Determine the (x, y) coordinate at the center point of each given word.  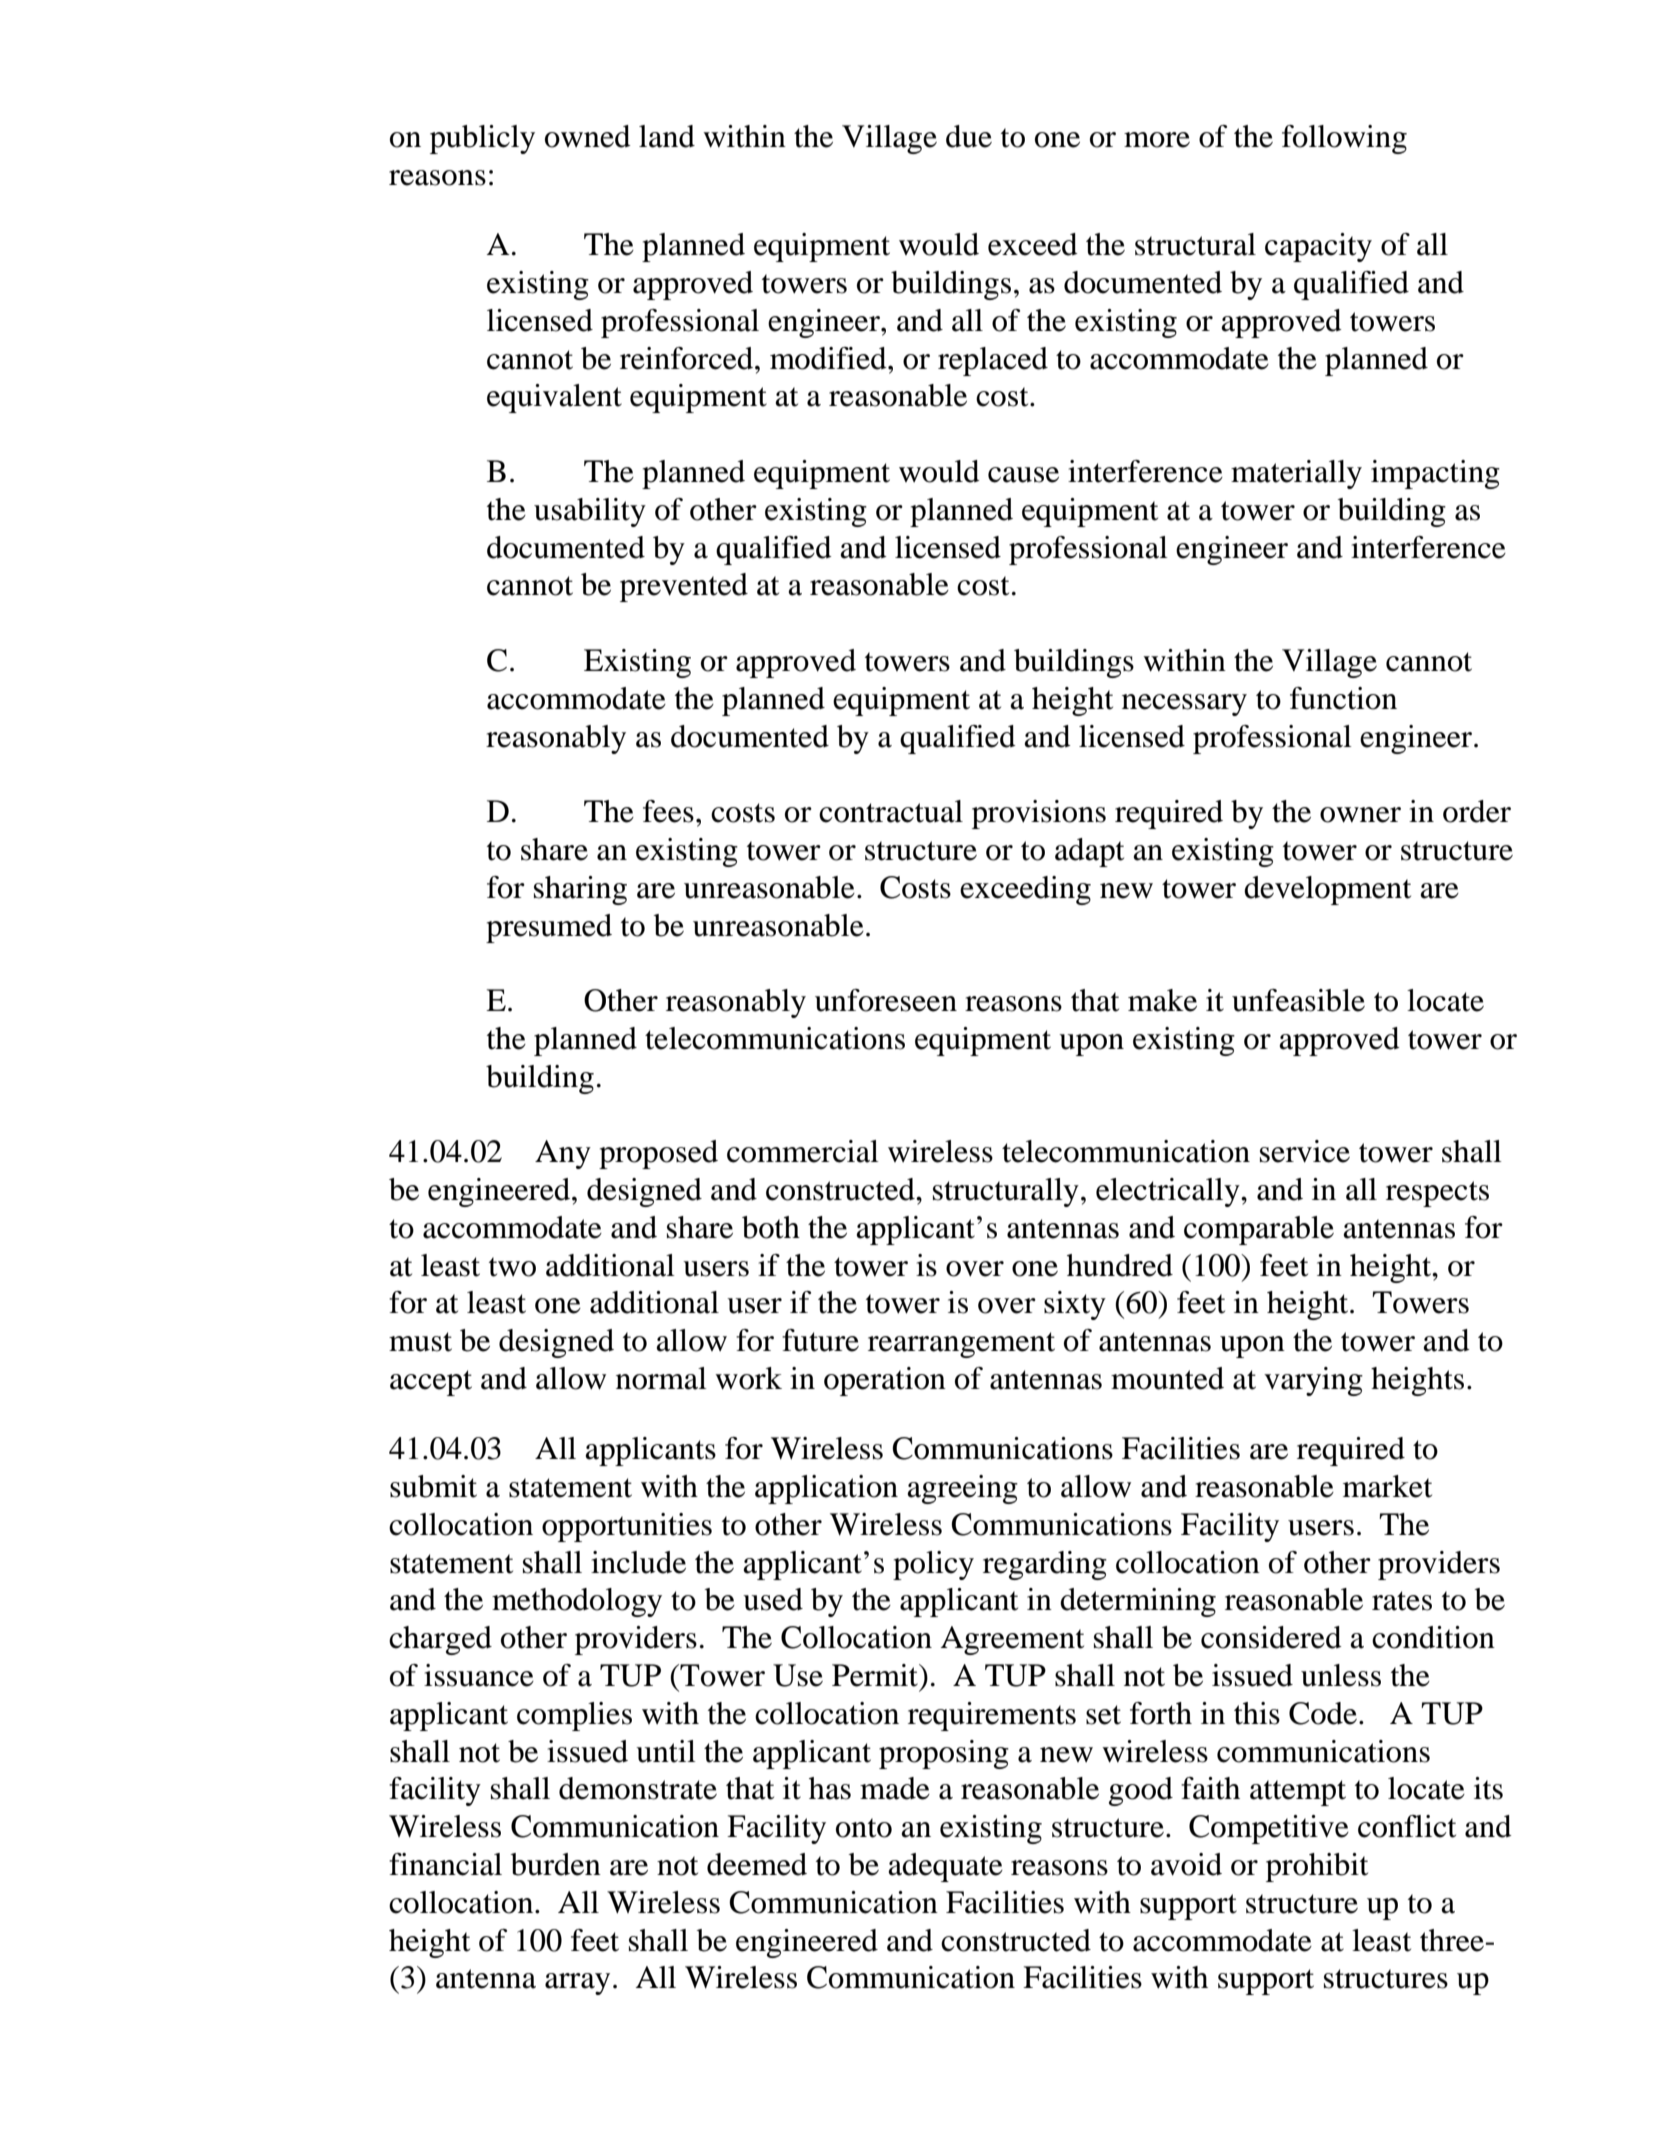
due (969, 136)
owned (588, 136)
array (577, 1984)
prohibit (1317, 1867)
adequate (945, 1867)
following (1344, 139)
